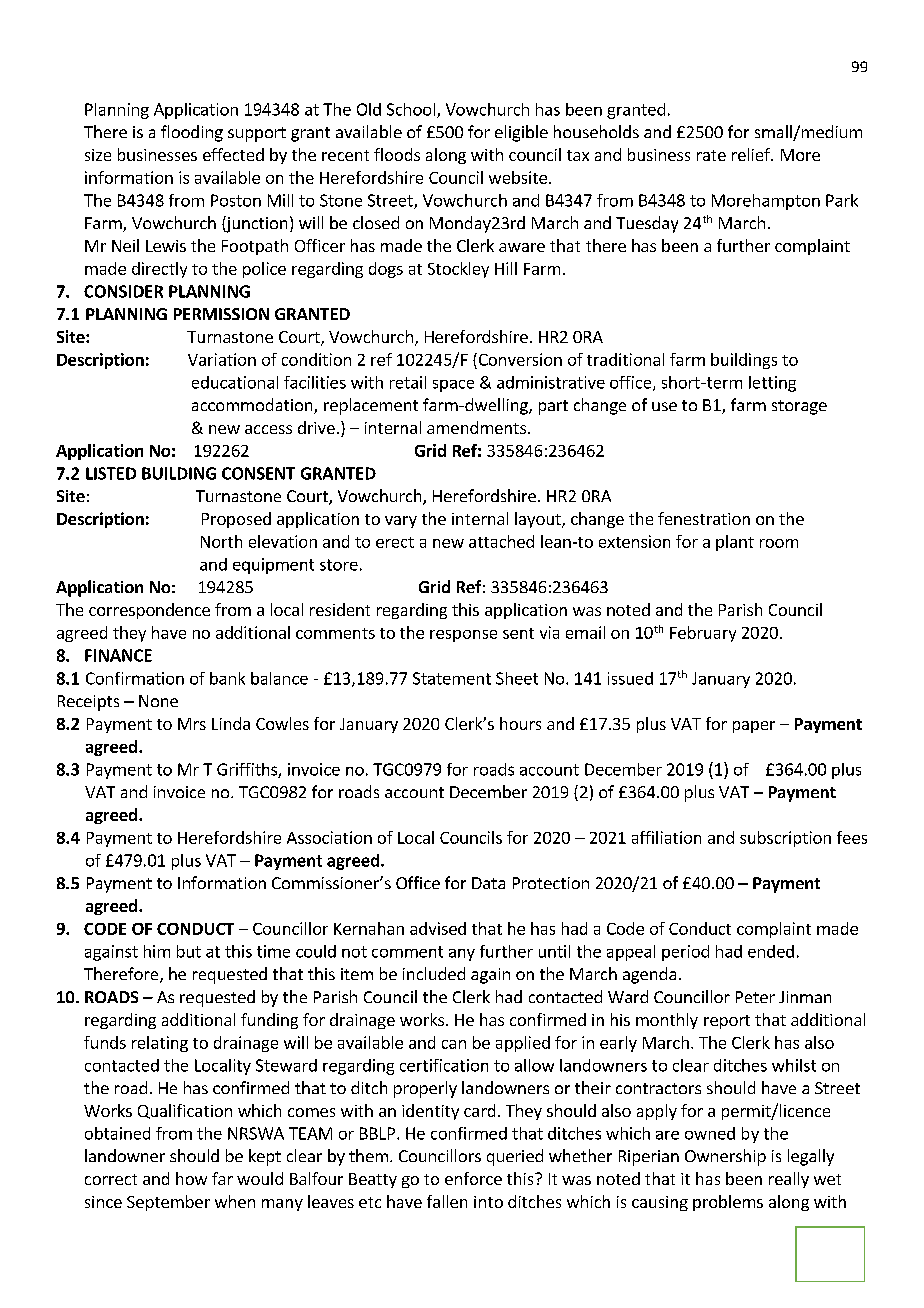  Describe the element at coordinates (192, 133) in the image. I see `flooding` at that location.
